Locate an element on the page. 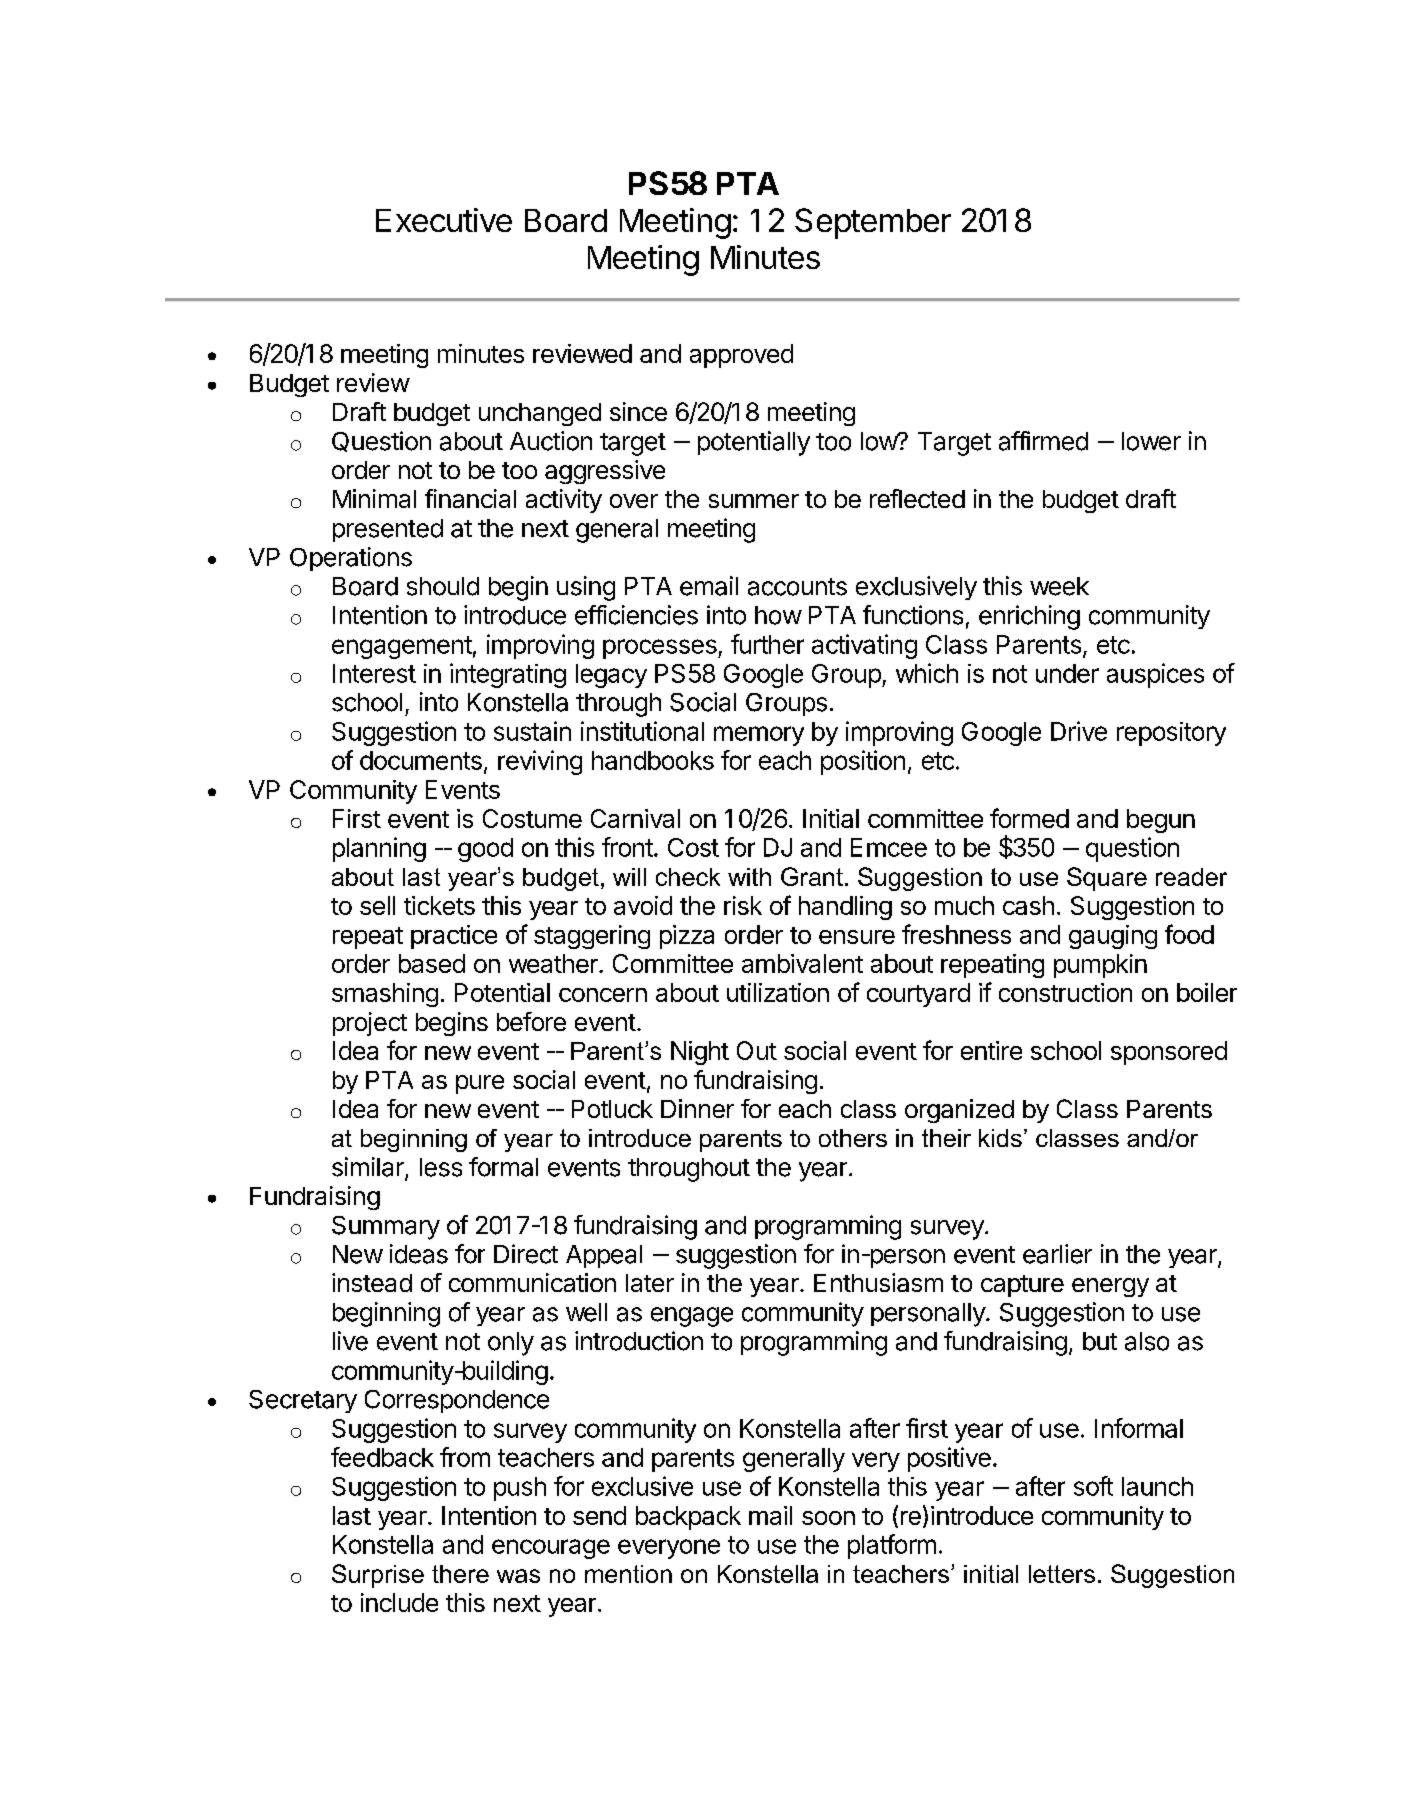 This image has height=1818, width=1405. tickets is located at coordinates (439, 905).
